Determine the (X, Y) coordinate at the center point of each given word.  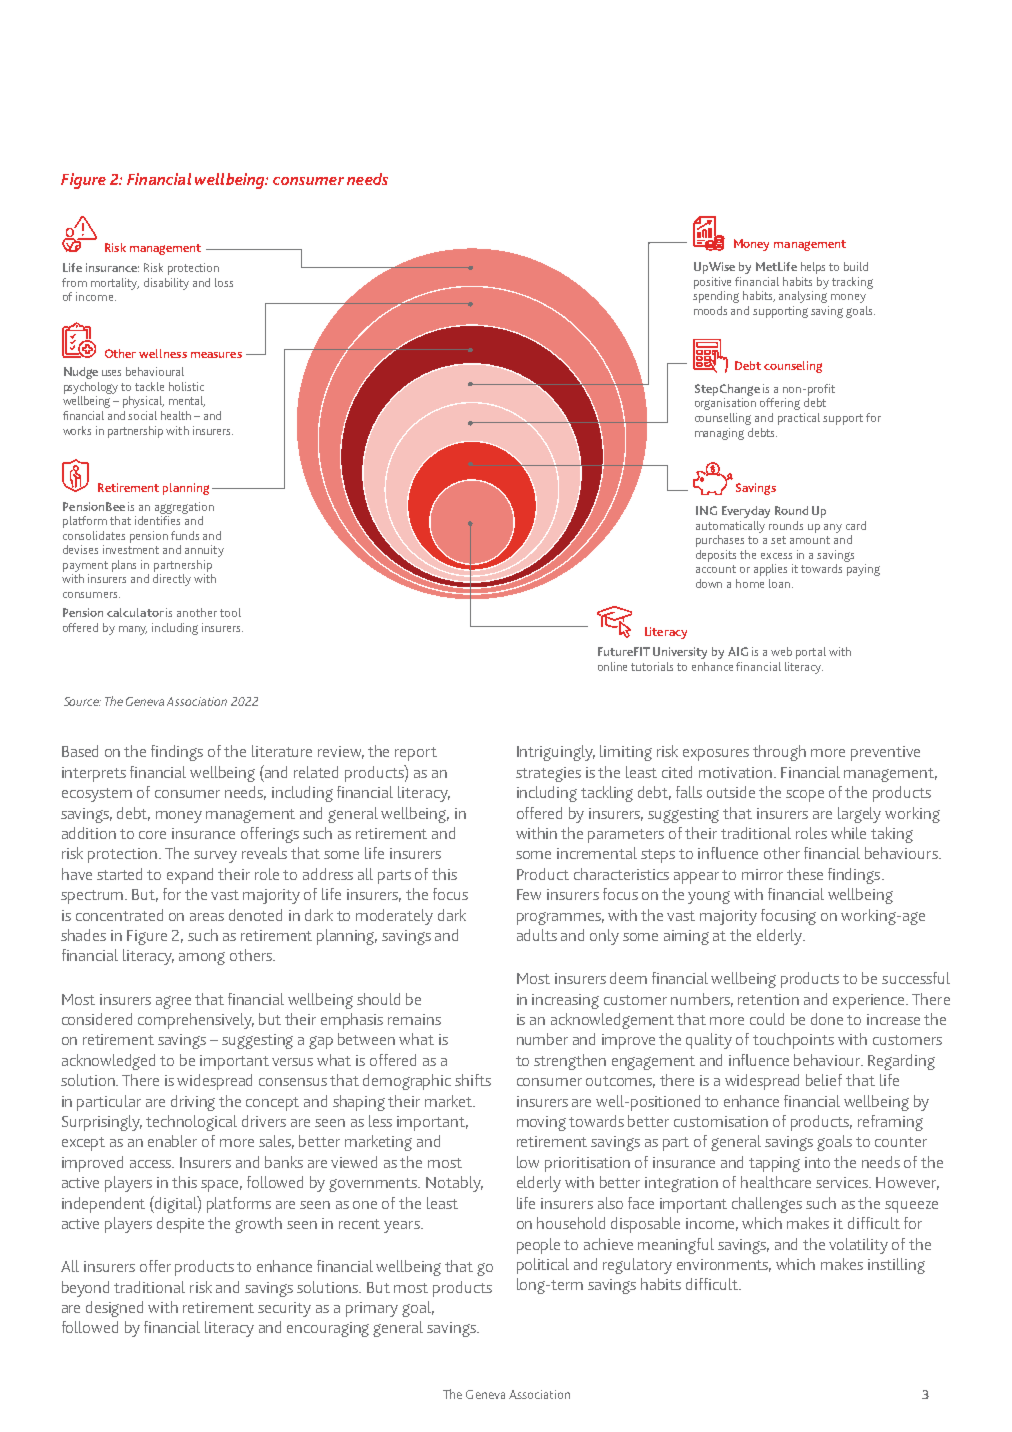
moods (710, 310)
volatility (858, 1246)
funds (185, 535)
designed (114, 1309)
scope (805, 796)
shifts (473, 1080)
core (152, 835)
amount (810, 540)
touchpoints (793, 1041)
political (543, 1266)
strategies (548, 774)
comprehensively (196, 1021)
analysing (803, 295)
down (709, 583)
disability (166, 284)
